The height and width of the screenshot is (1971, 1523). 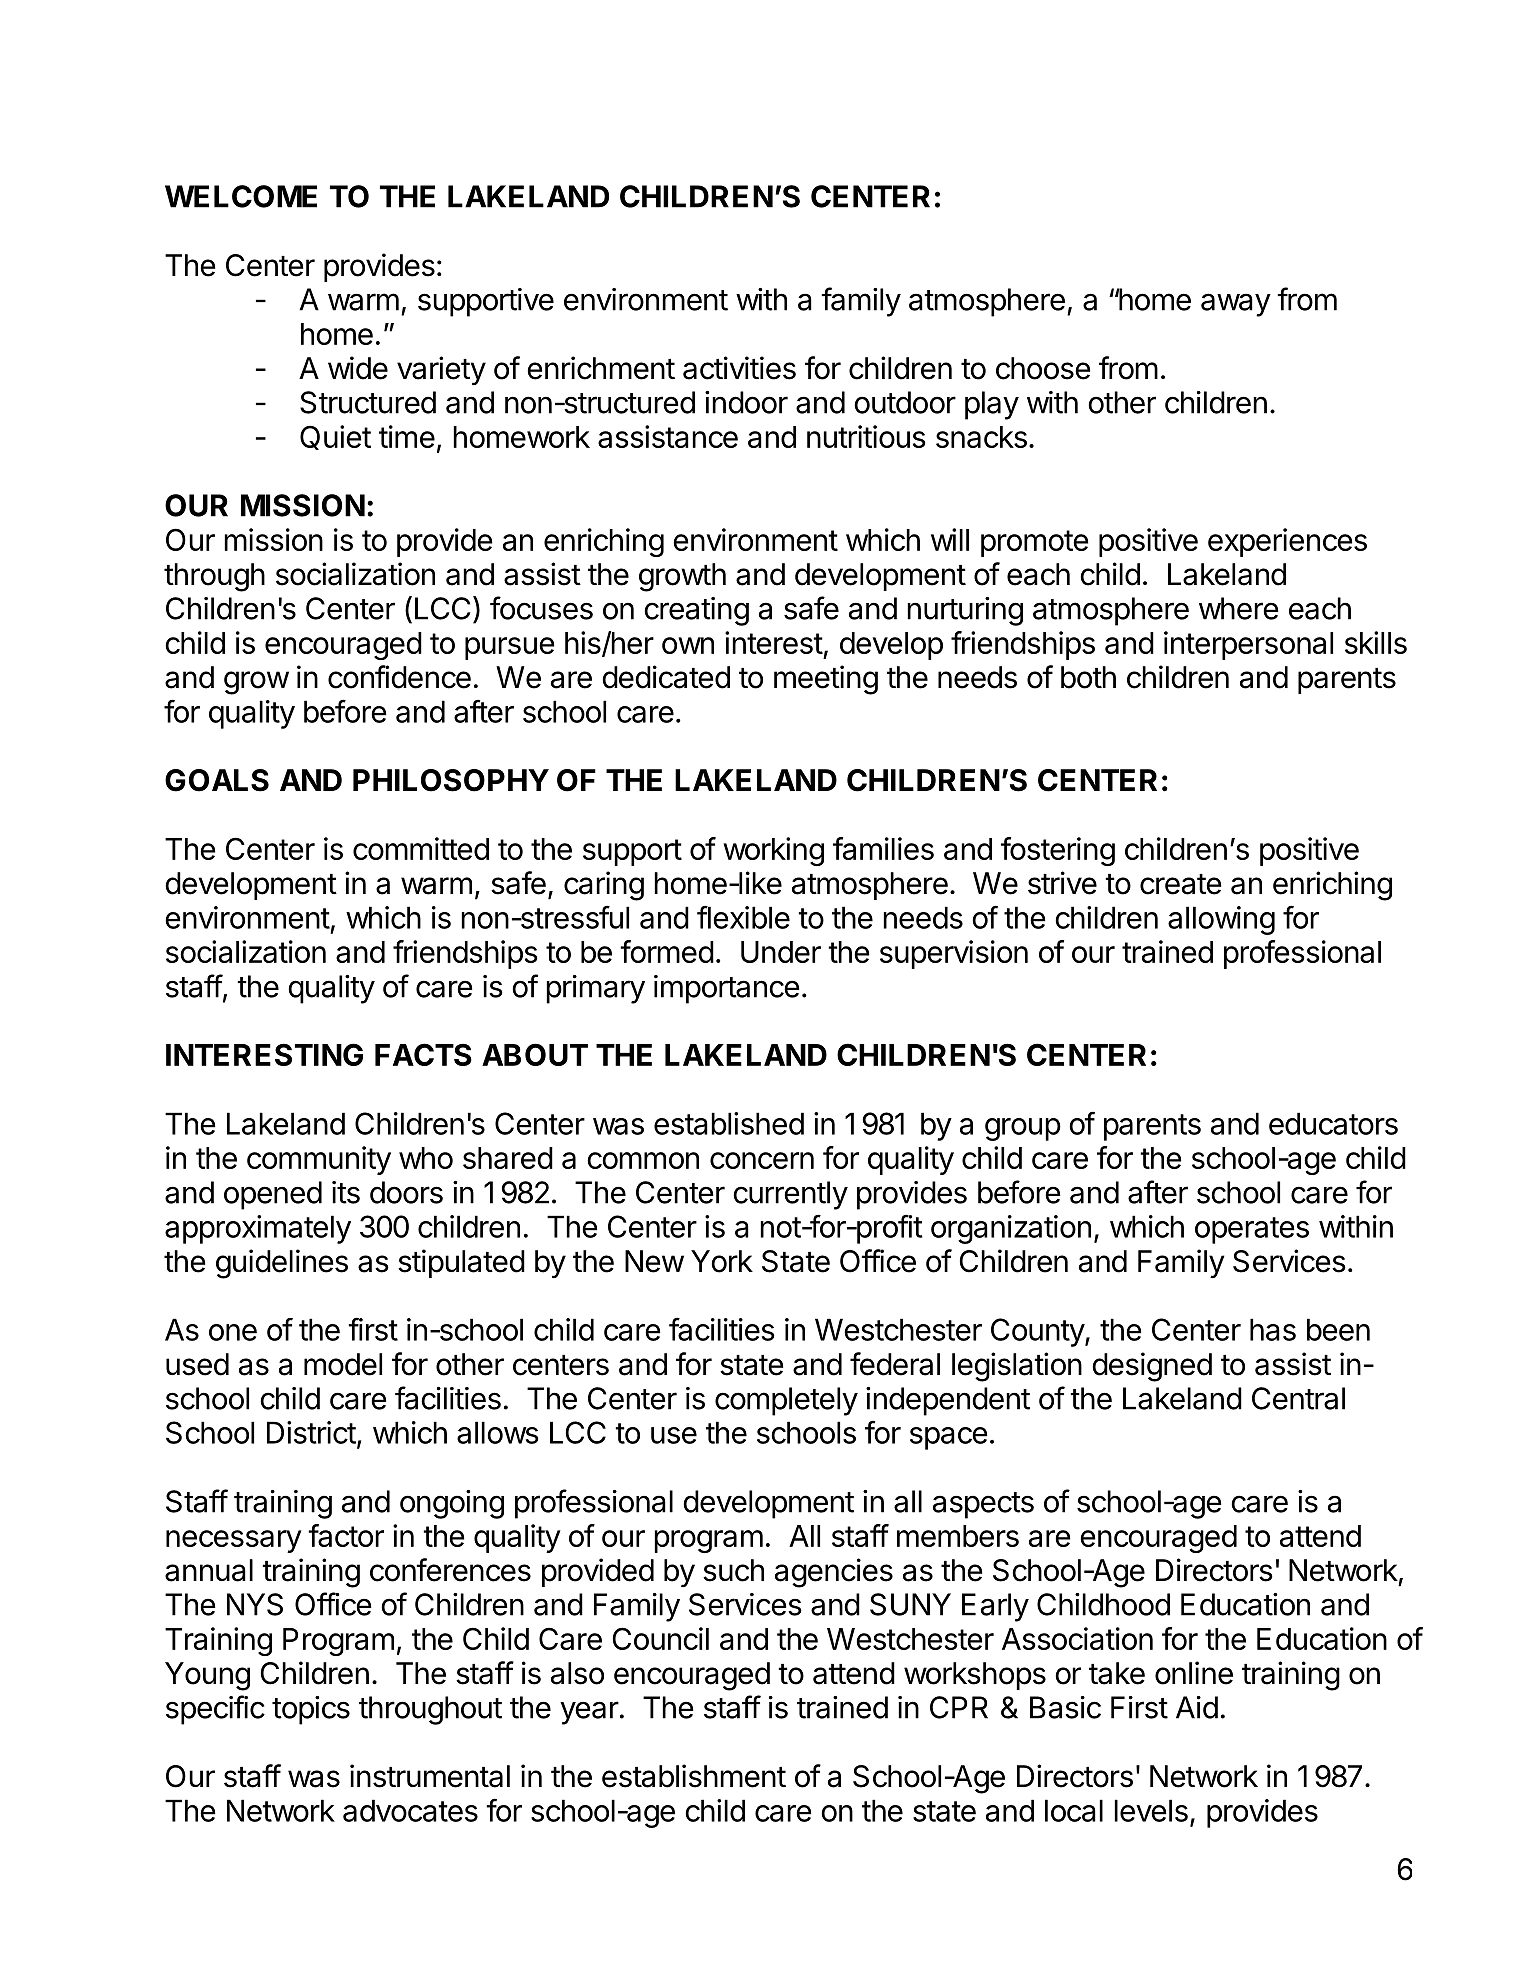 What do you see at coordinates (311, 1710) in the screenshot?
I see `topics` at bounding box center [311, 1710].
